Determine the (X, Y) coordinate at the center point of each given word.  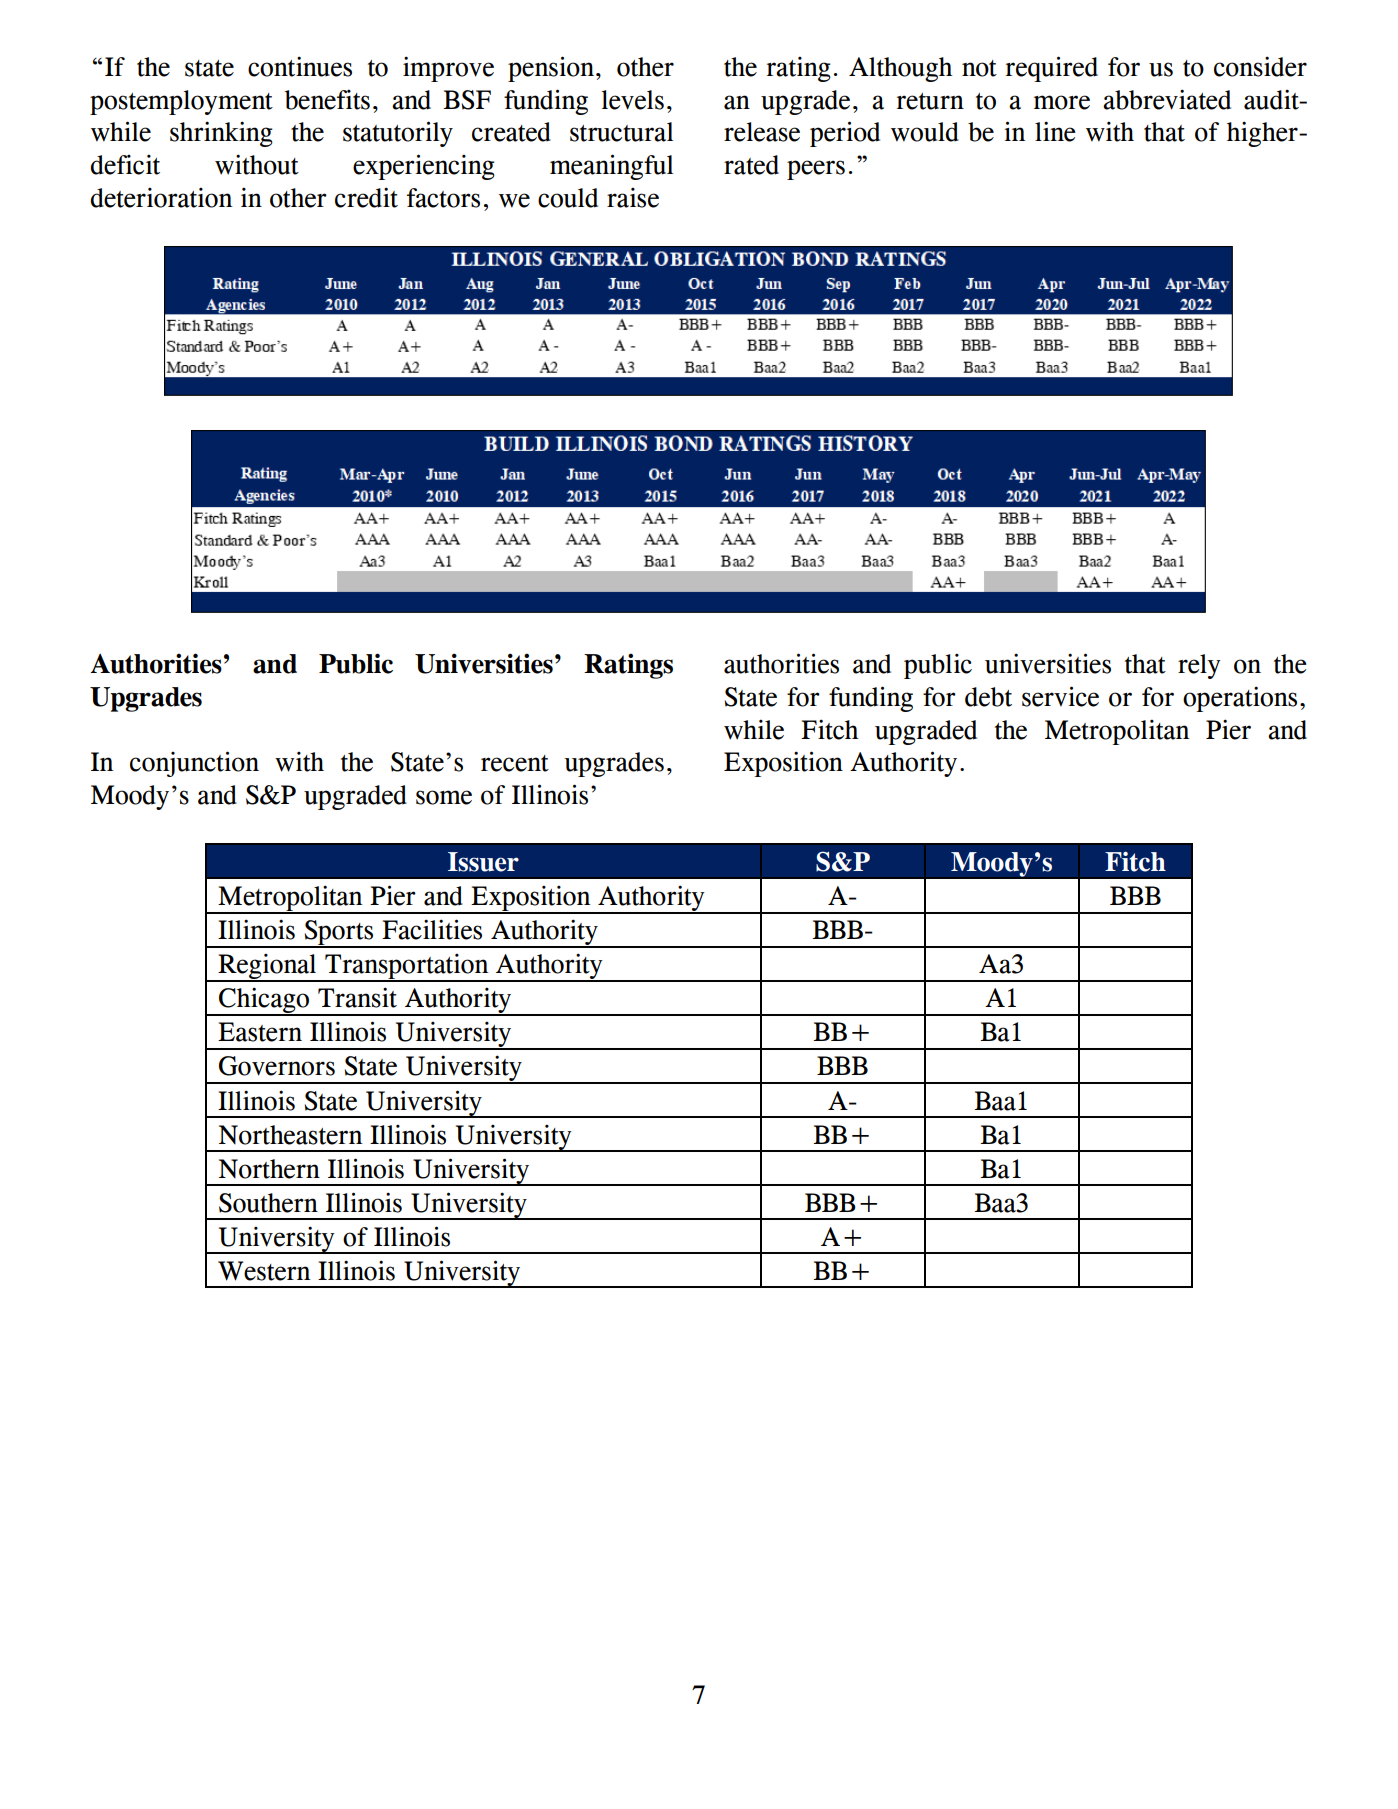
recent (515, 763)
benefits (327, 100)
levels (633, 100)
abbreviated (1167, 99)
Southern (268, 1203)
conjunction (194, 764)
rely (1199, 666)
